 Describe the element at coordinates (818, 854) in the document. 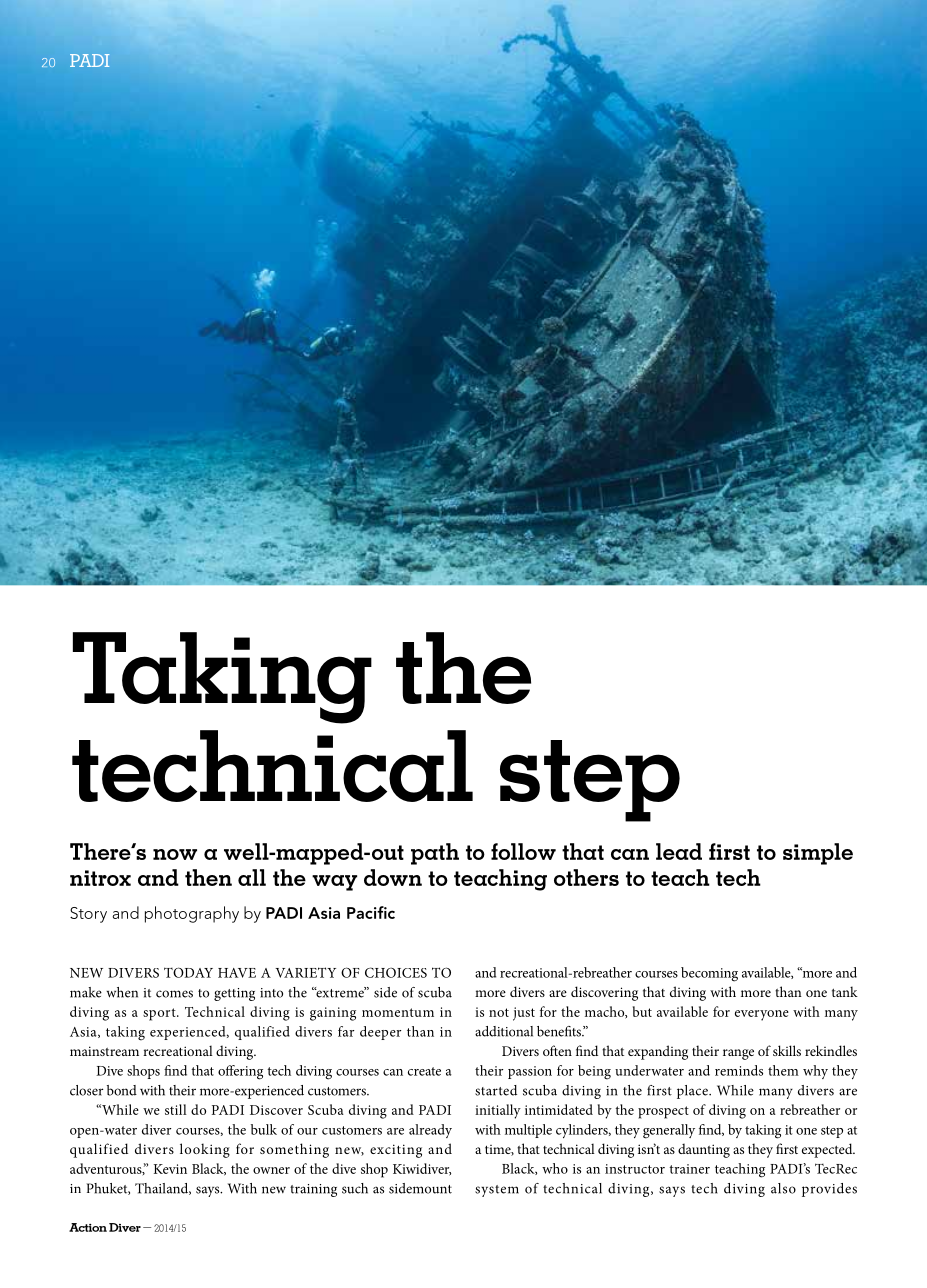

I see `simple` at that location.
